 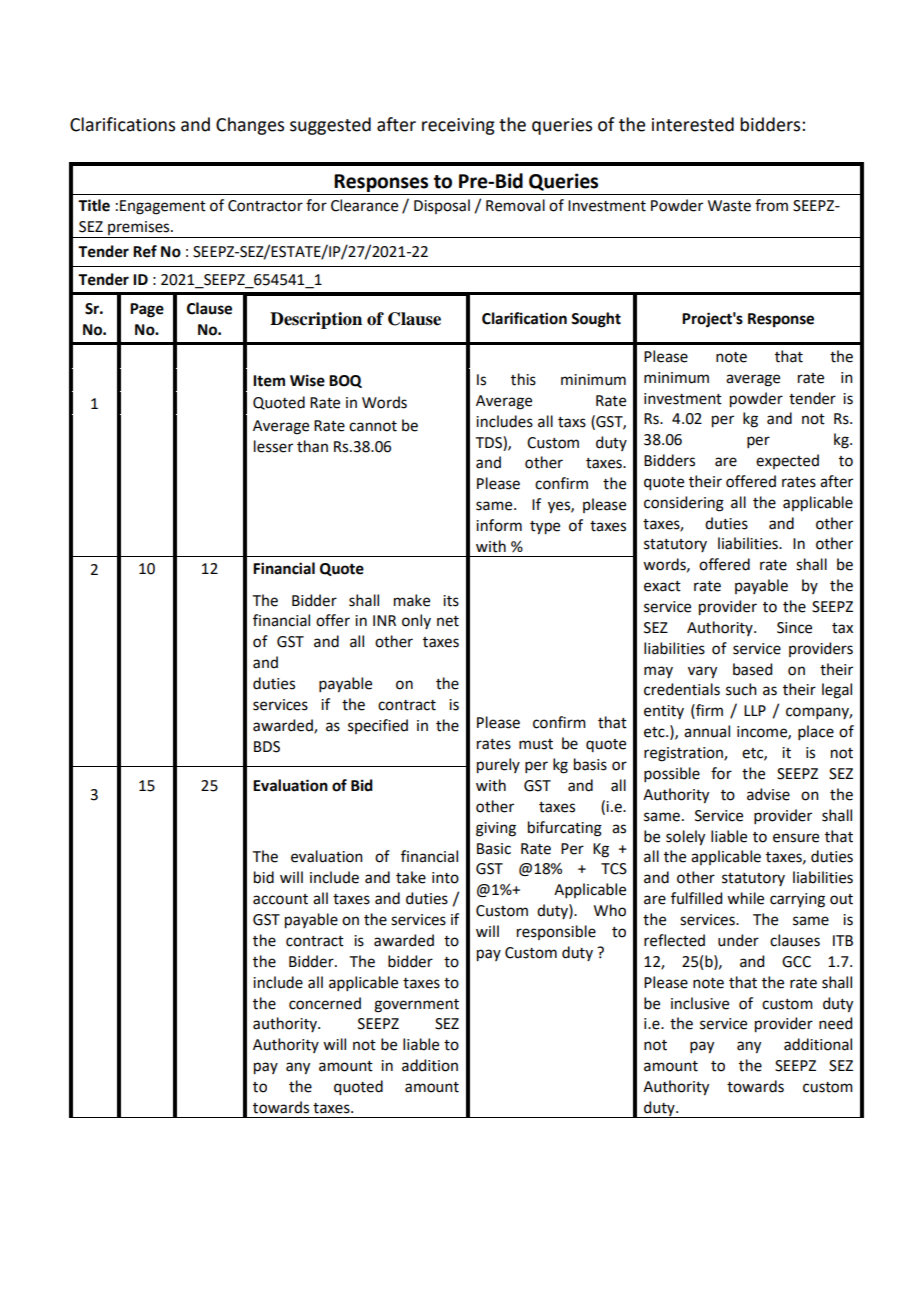 What do you see at coordinates (662, 586) in the document?
I see `exact` at bounding box center [662, 586].
